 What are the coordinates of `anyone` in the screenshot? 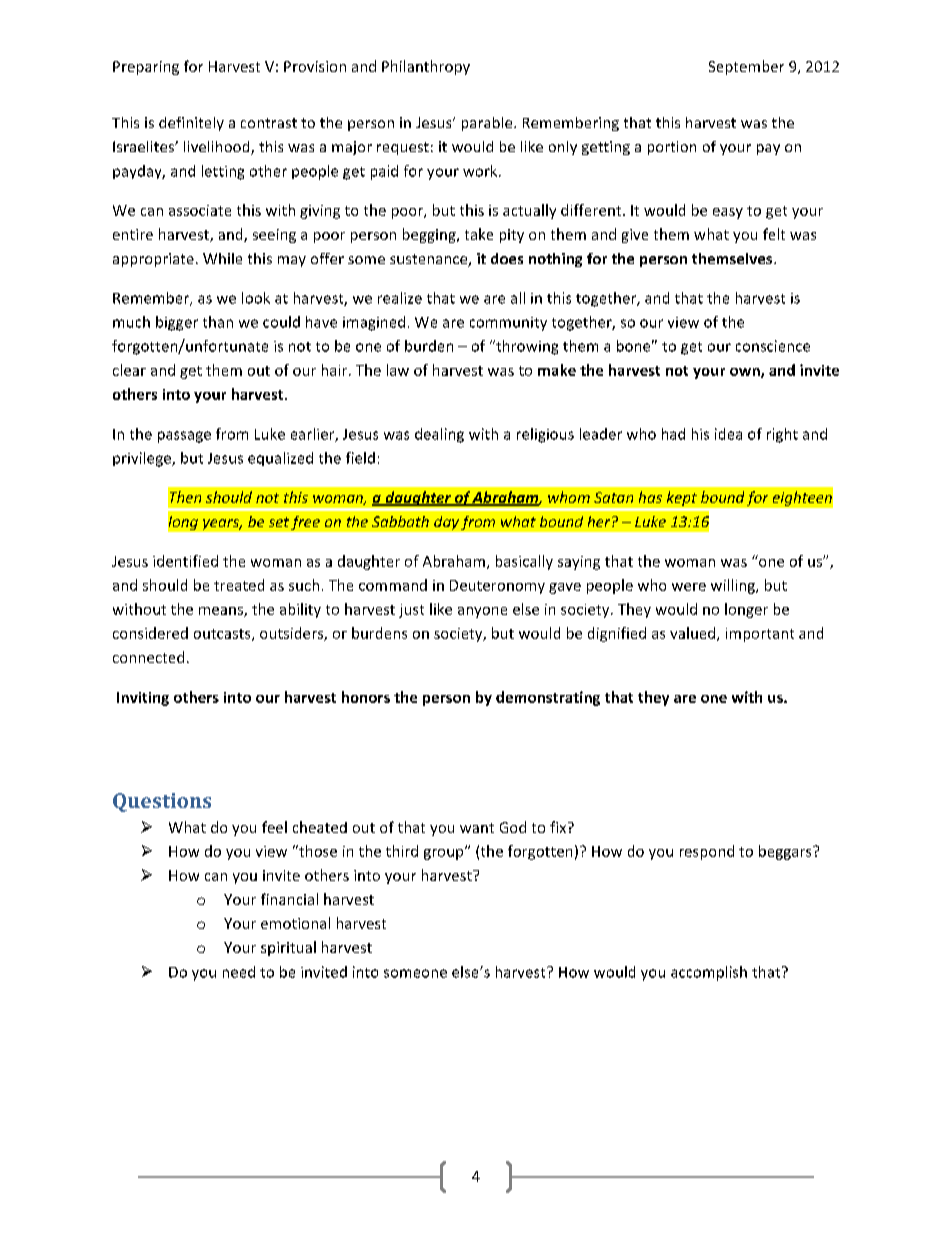 It's located at (482, 612).
